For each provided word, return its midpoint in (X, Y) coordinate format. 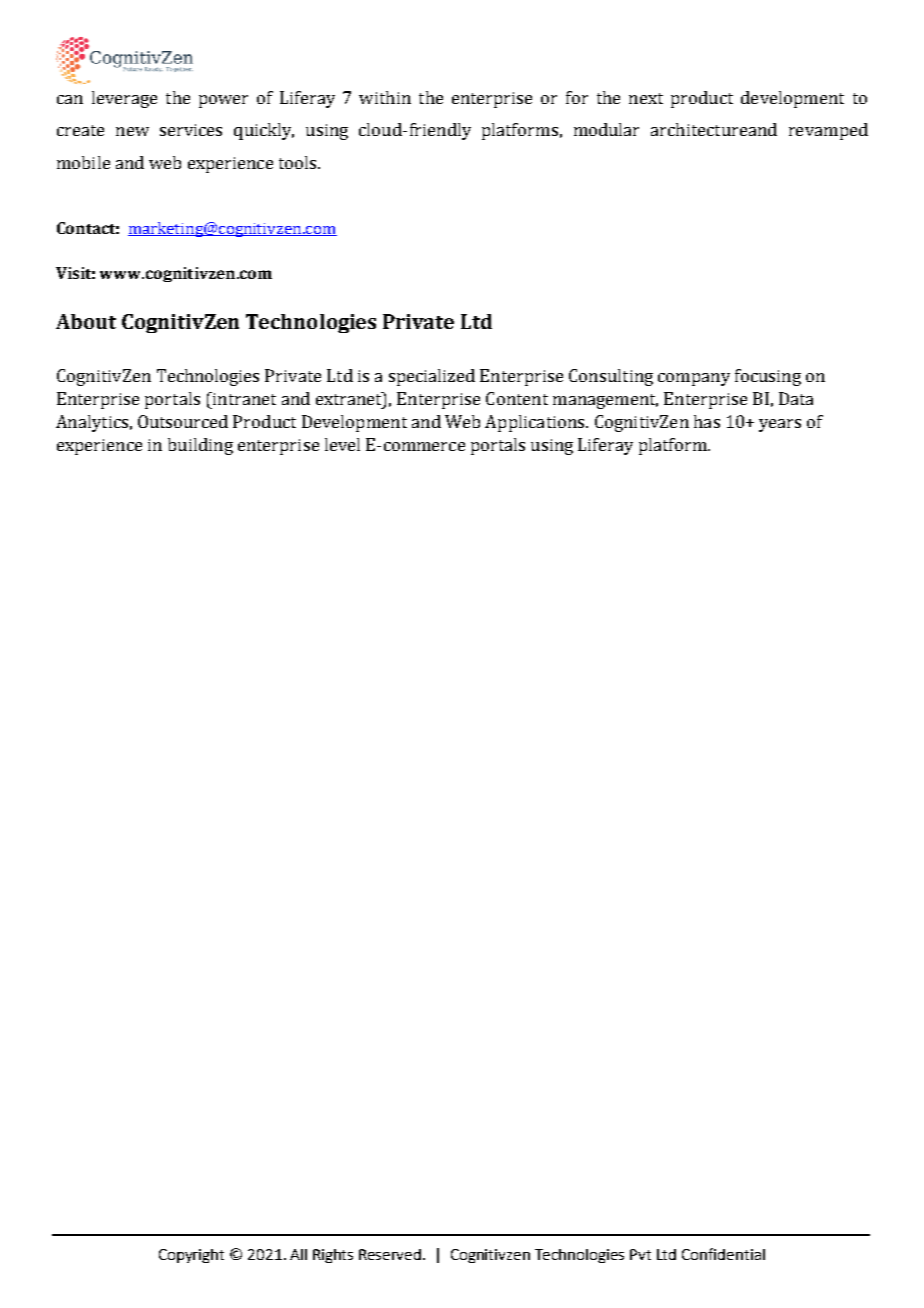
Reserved (391, 1254)
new (132, 131)
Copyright (191, 1256)
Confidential (723, 1254)
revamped (828, 131)
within (385, 97)
